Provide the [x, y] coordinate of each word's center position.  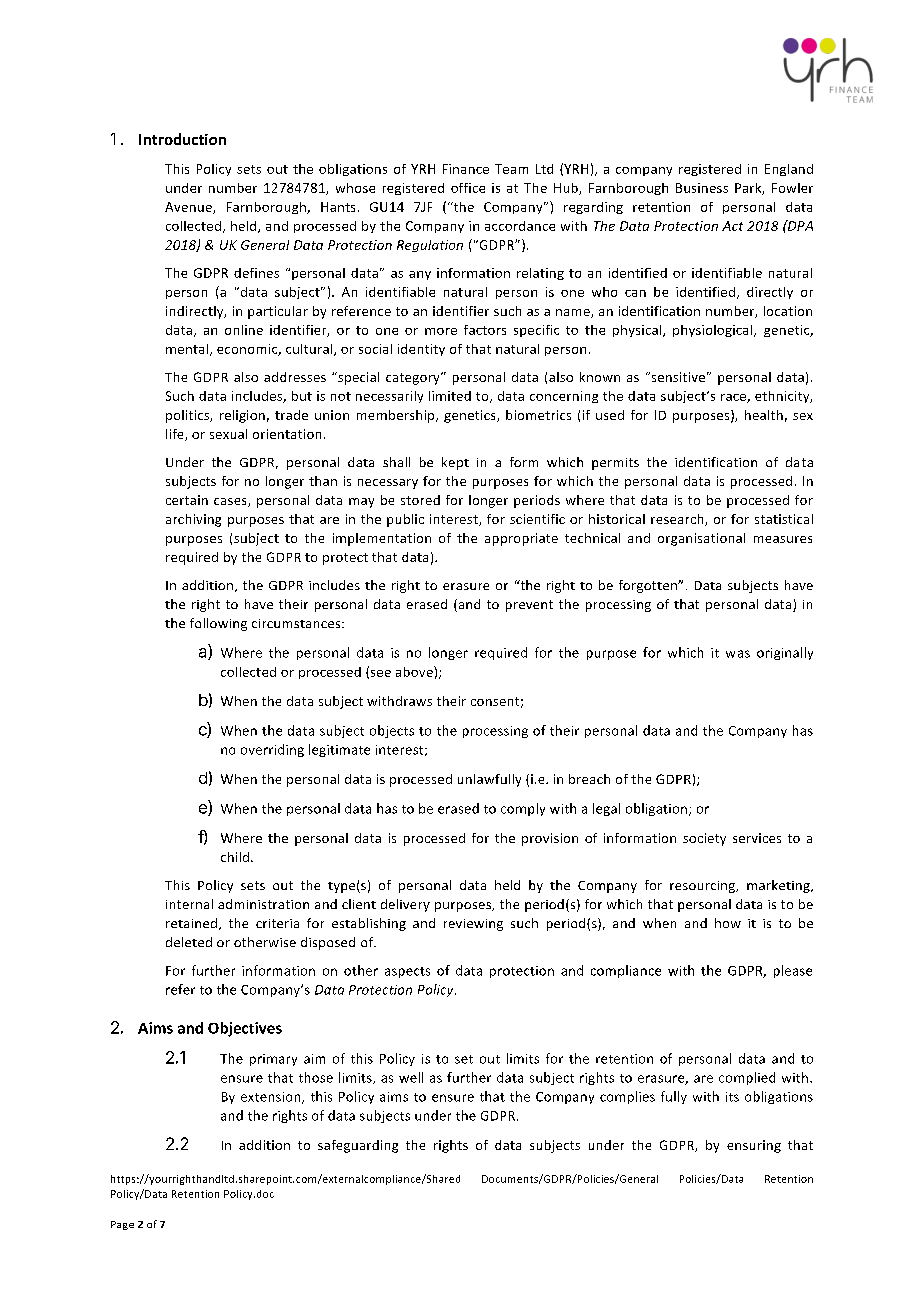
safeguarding [358, 1146]
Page [122, 1225]
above [415, 671]
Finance [466, 169]
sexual [228, 434]
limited [450, 396]
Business [702, 188]
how [728, 923]
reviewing [473, 925]
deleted [189, 942]
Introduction [182, 139]
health [764, 415]
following [218, 624]
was [738, 654]
